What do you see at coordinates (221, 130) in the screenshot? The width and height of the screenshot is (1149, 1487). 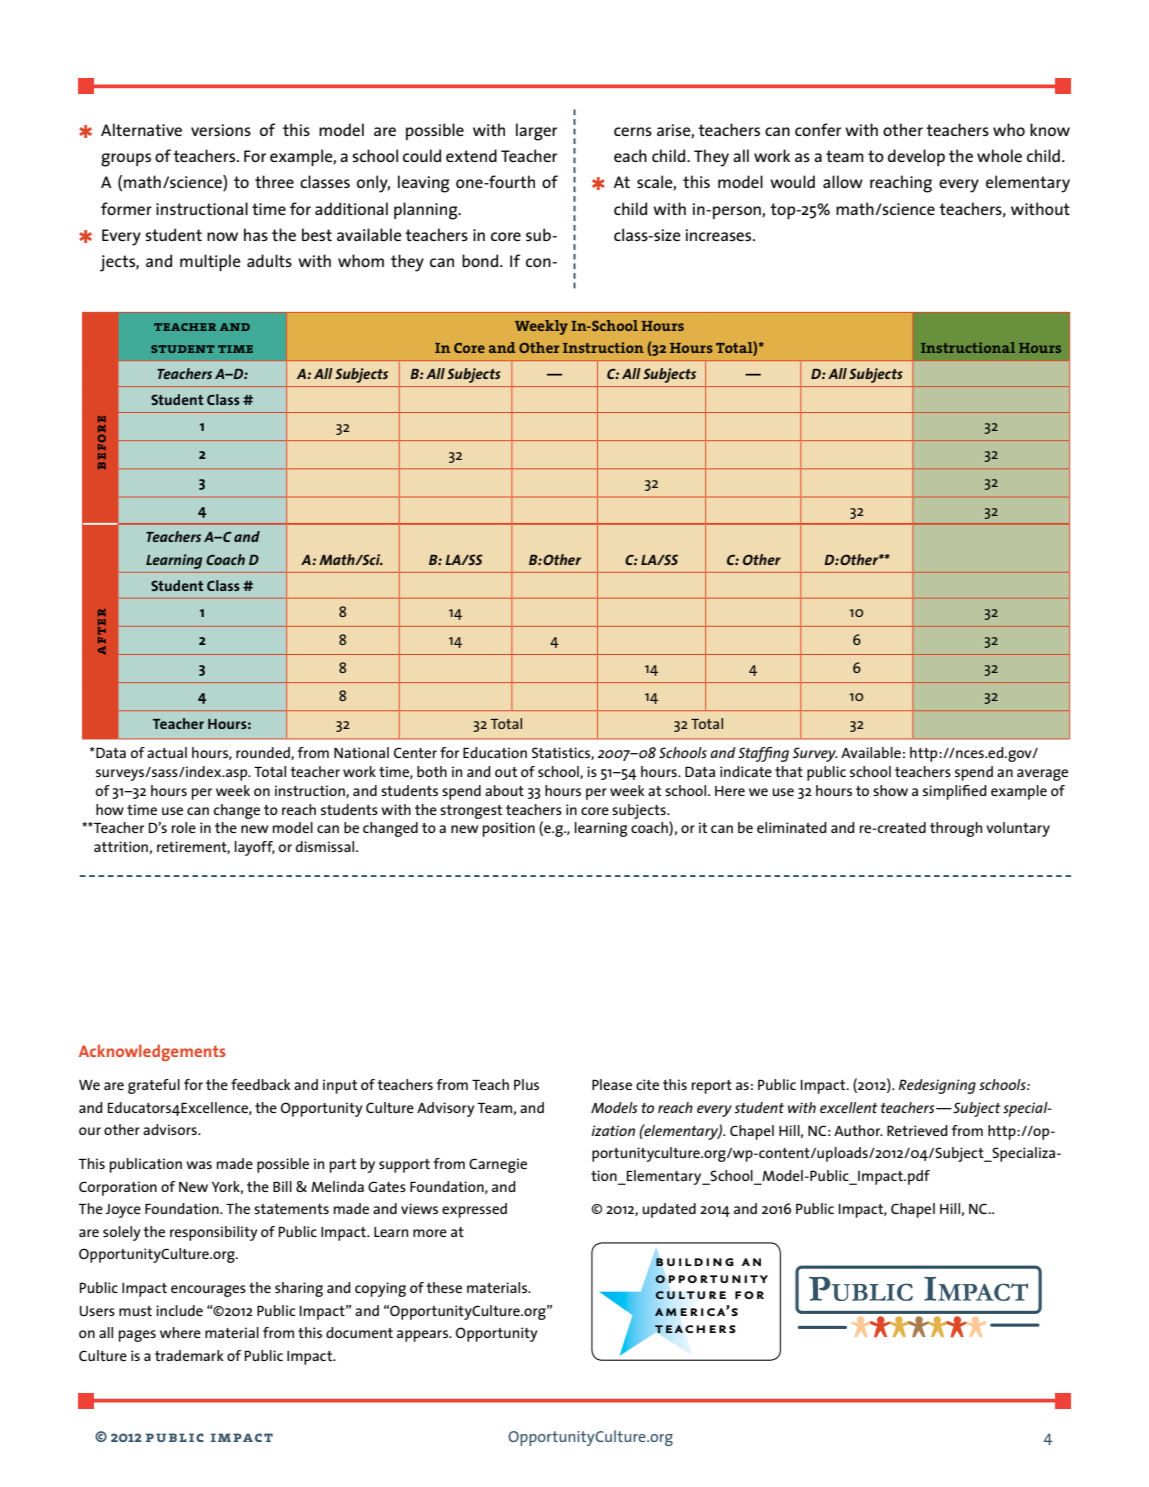 I see `versions` at bounding box center [221, 130].
